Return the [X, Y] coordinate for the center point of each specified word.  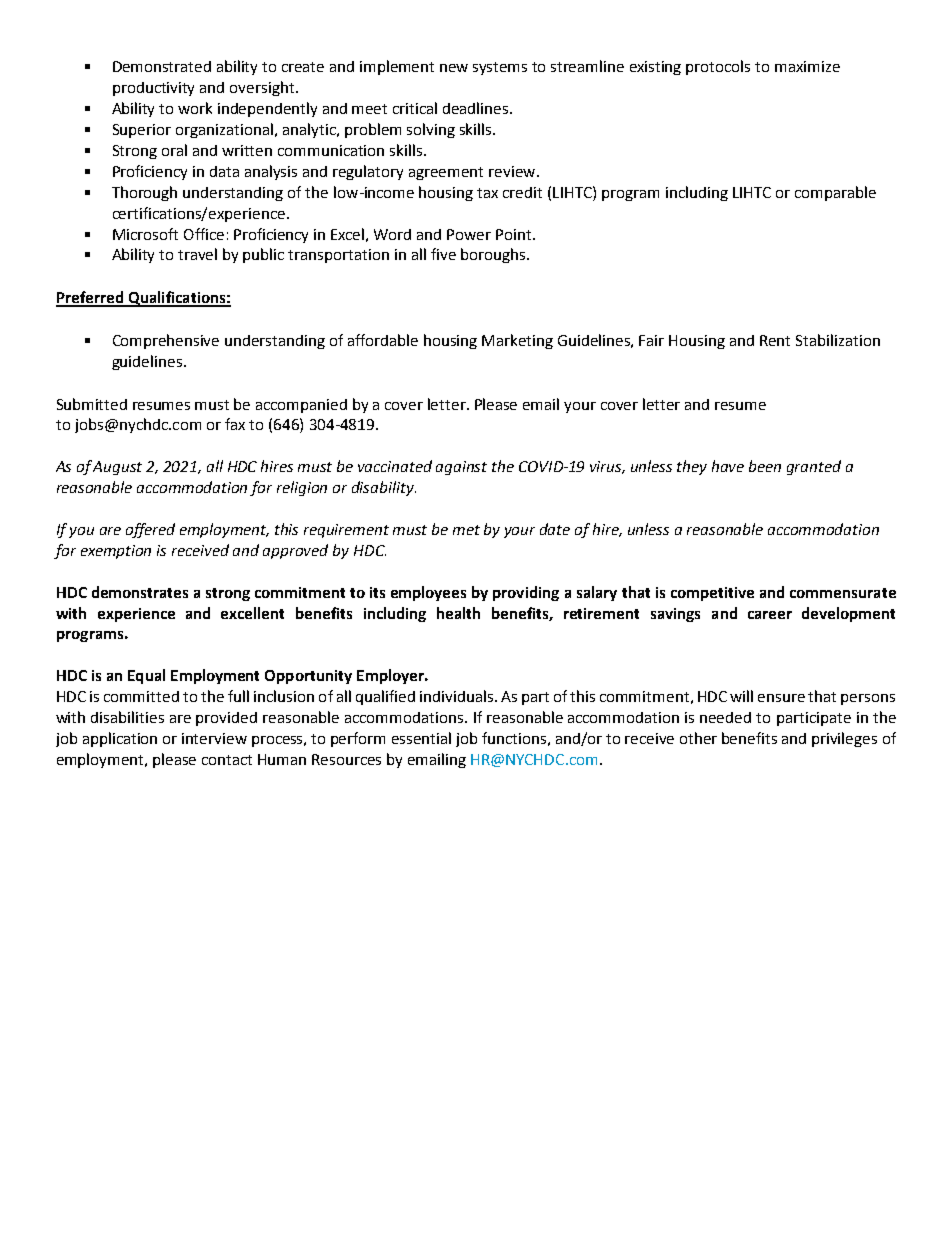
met [466, 530]
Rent [775, 340]
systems [500, 68]
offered [150, 530]
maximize [807, 66]
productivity [153, 89]
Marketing [517, 341]
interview [214, 738]
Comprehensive [166, 341]
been [765, 466]
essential [421, 738]
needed [725, 717]
